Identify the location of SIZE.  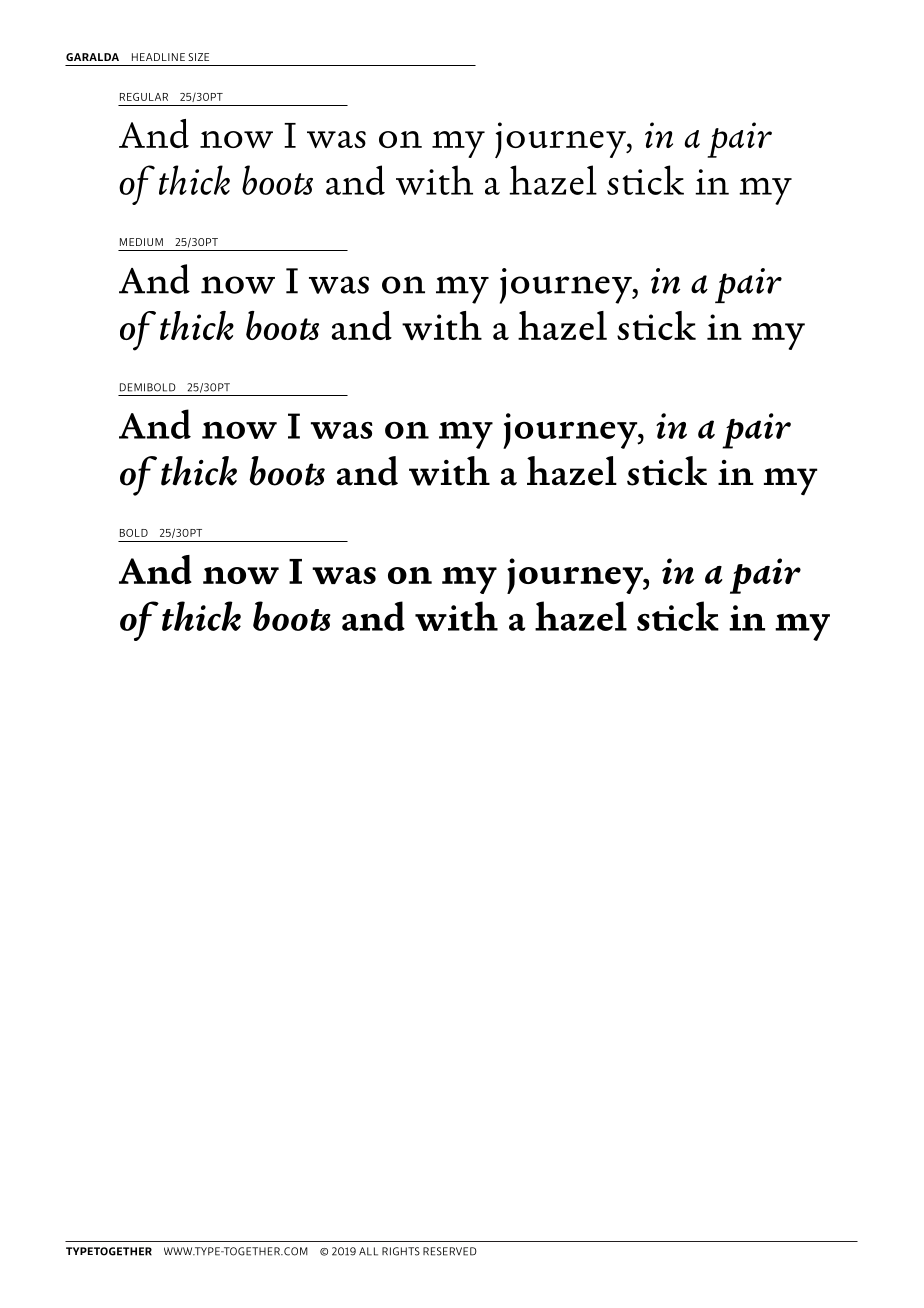
(198, 57).
